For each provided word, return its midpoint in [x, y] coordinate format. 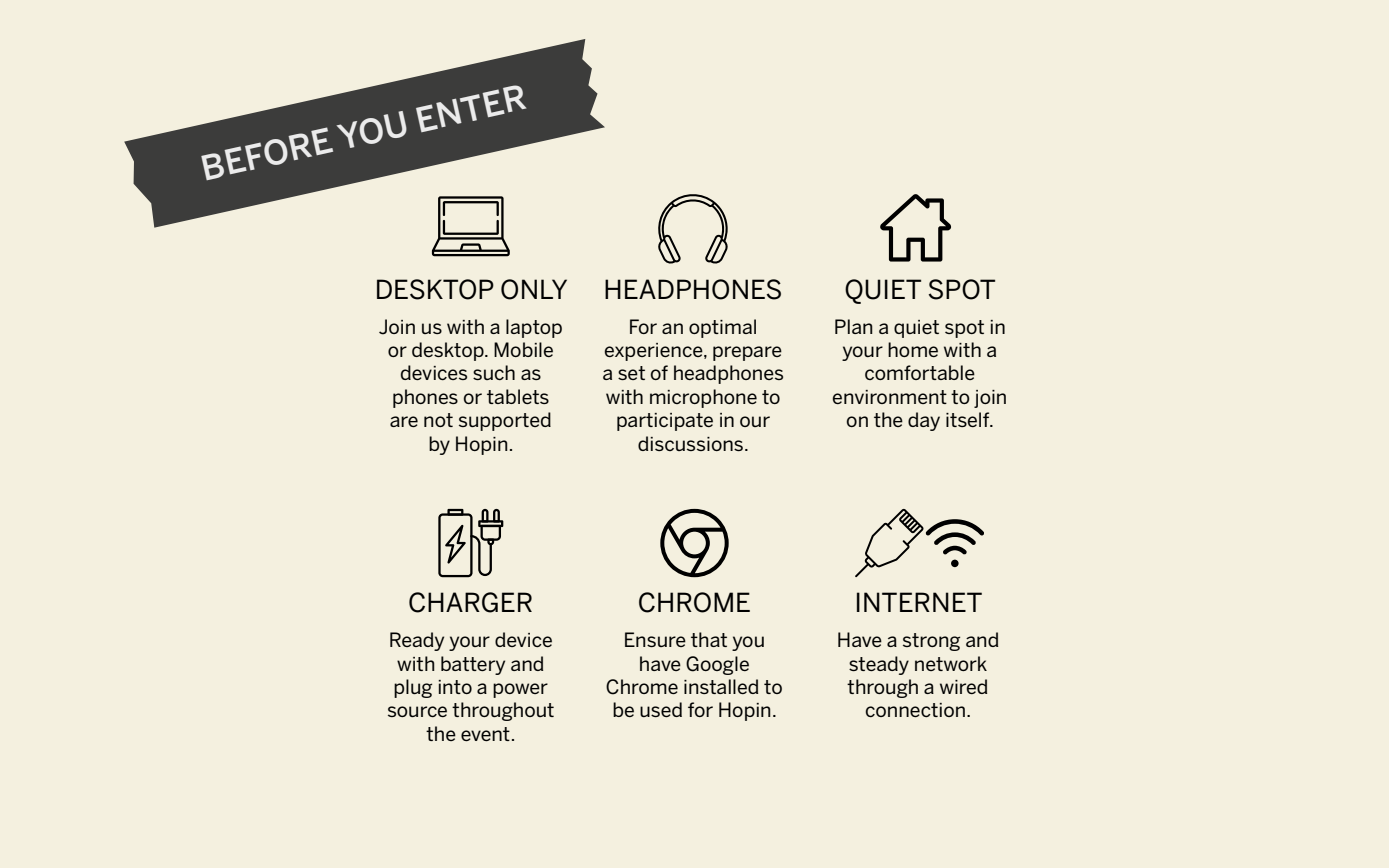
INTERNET [919, 602]
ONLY [534, 289]
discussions [690, 443]
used [661, 709]
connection [915, 710]
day [924, 421]
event [485, 734]
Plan [854, 326]
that [709, 639]
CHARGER [470, 602]
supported [505, 421]
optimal [722, 328]
